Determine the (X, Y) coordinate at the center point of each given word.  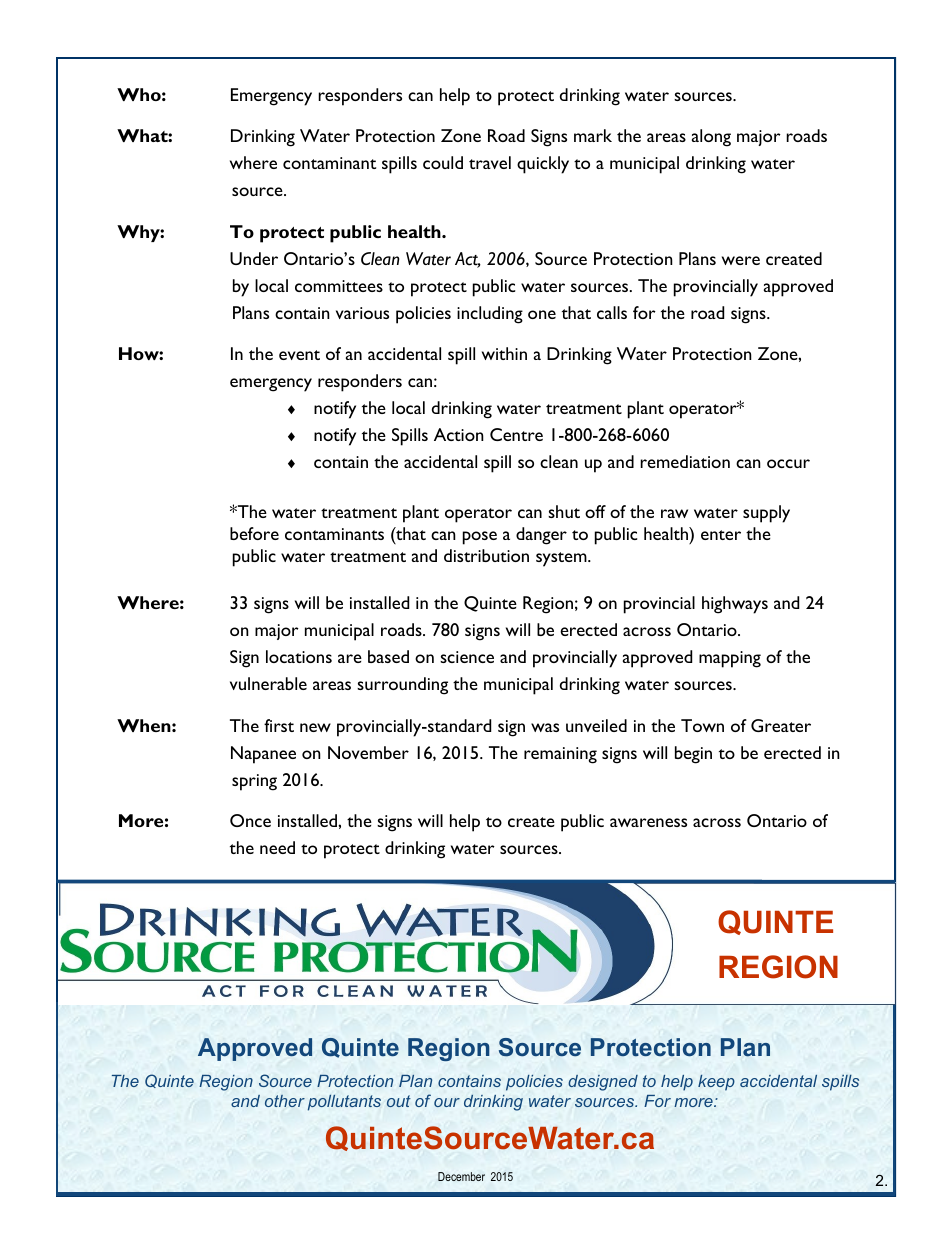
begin (693, 755)
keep (716, 1083)
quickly (543, 165)
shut (564, 511)
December (461, 1176)
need (277, 847)
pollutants (344, 1102)
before (254, 533)
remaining (560, 755)
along (711, 138)
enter (721, 535)
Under (254, 258)
